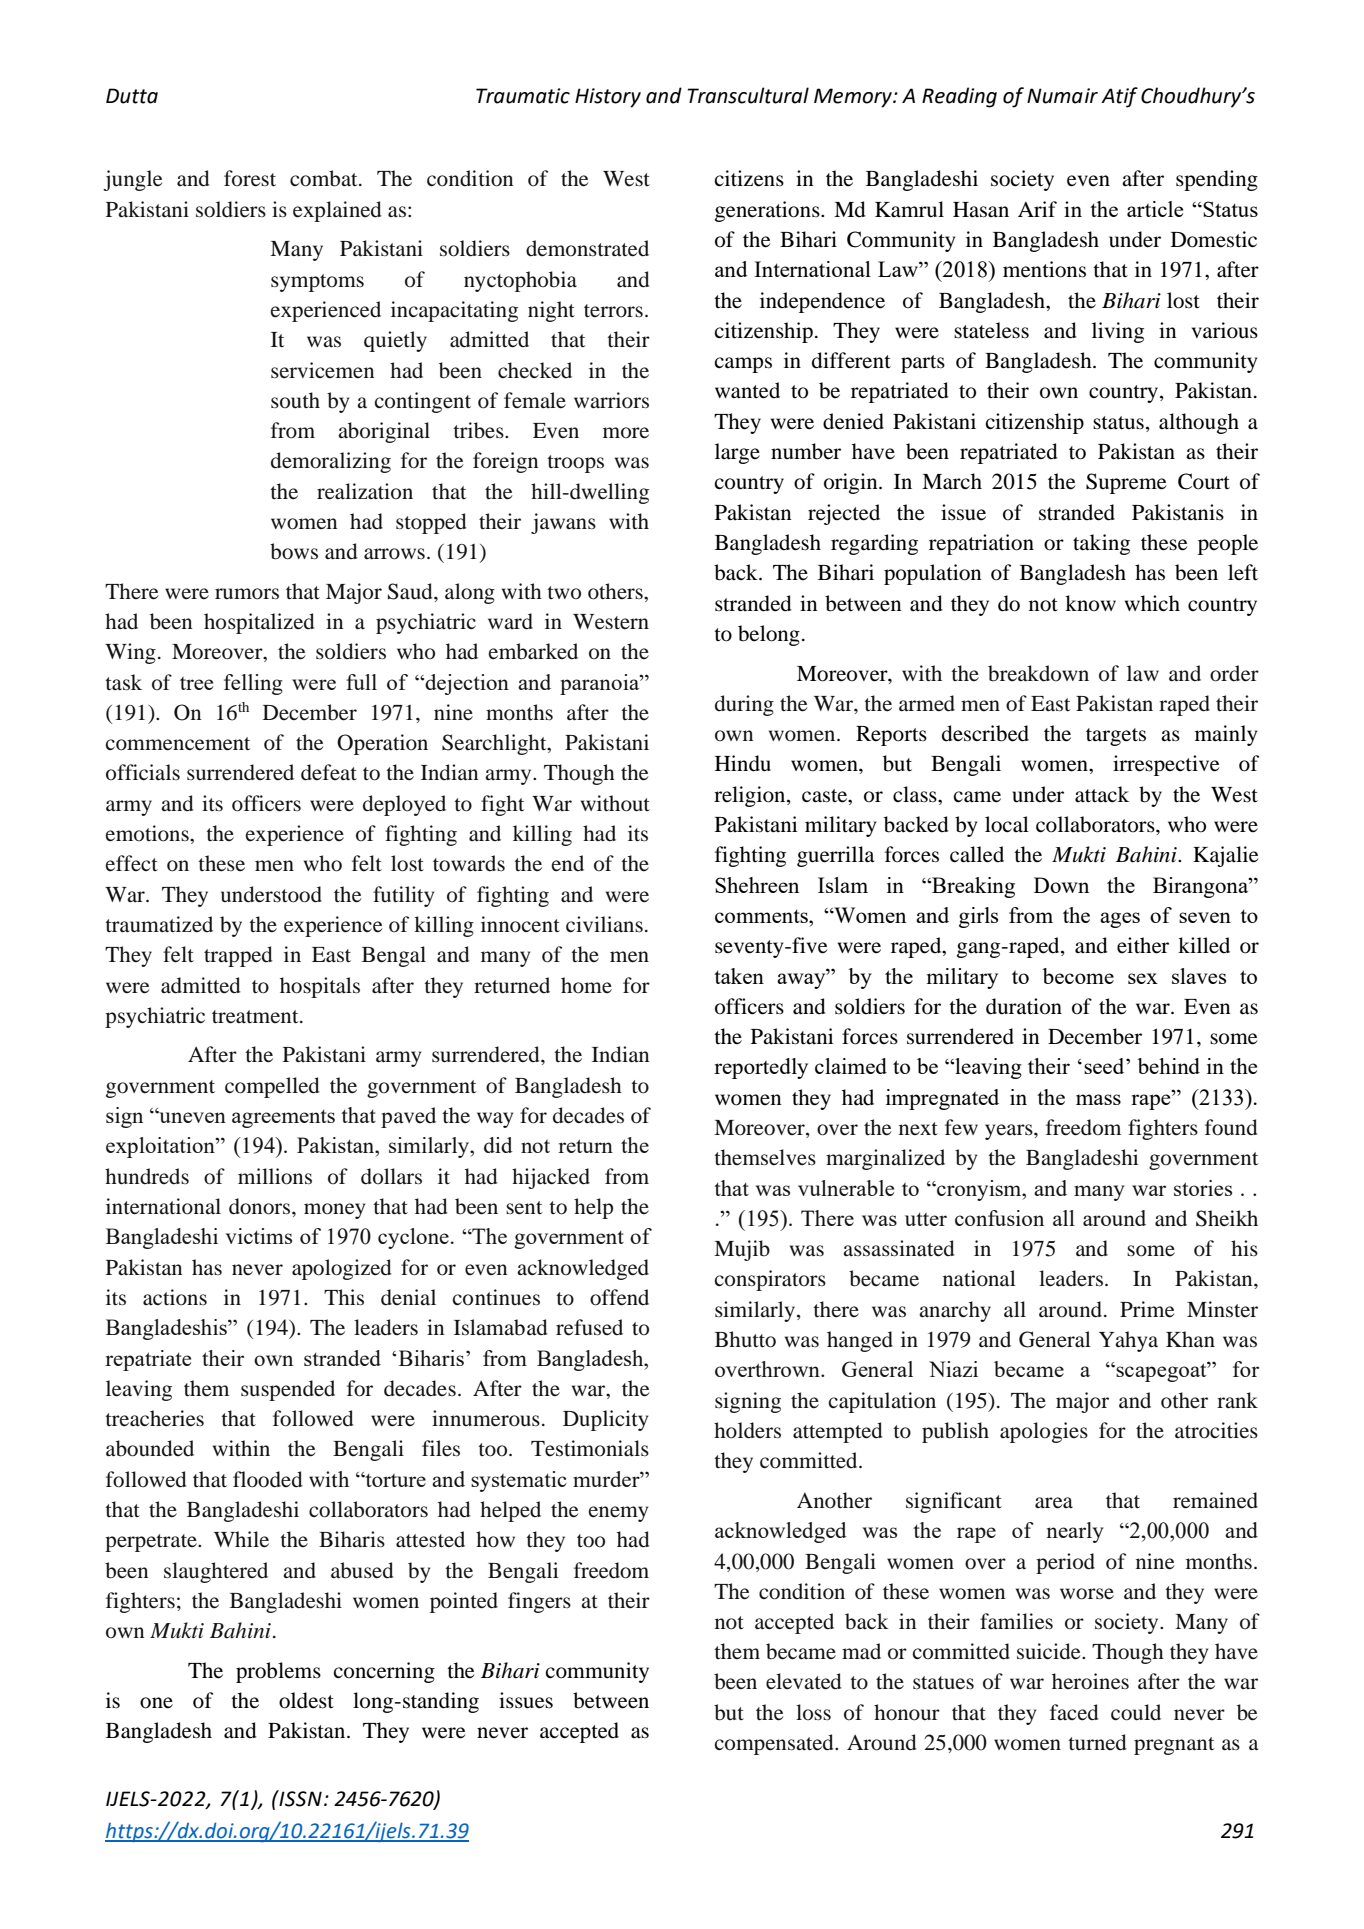 The image size is (1364, 1929). Describe the element at coordinates (1203, 1188) in the screenshot. I see `stories` at that location.
